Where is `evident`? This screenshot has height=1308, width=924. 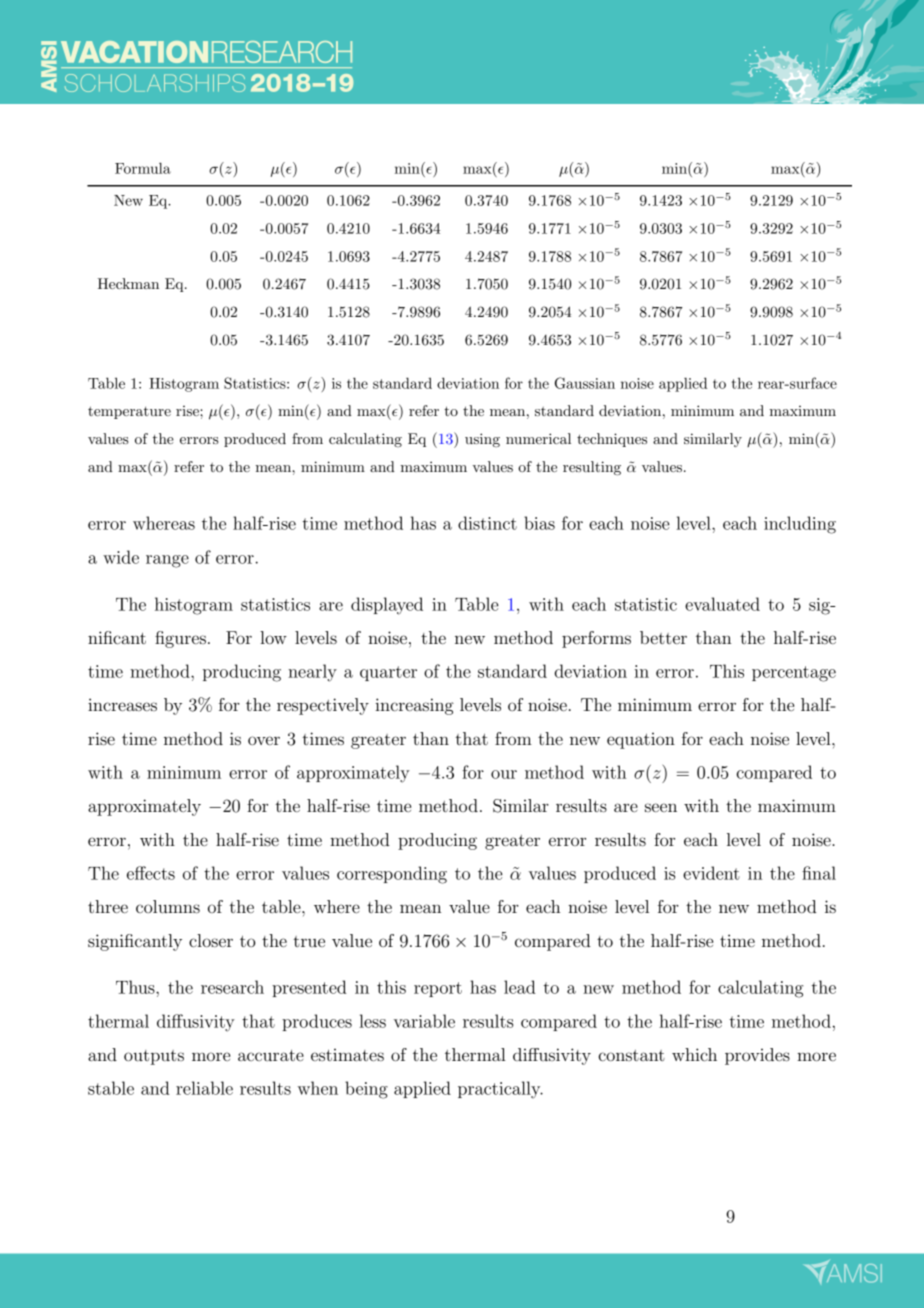 evident is located at coordinates (711, 873).
